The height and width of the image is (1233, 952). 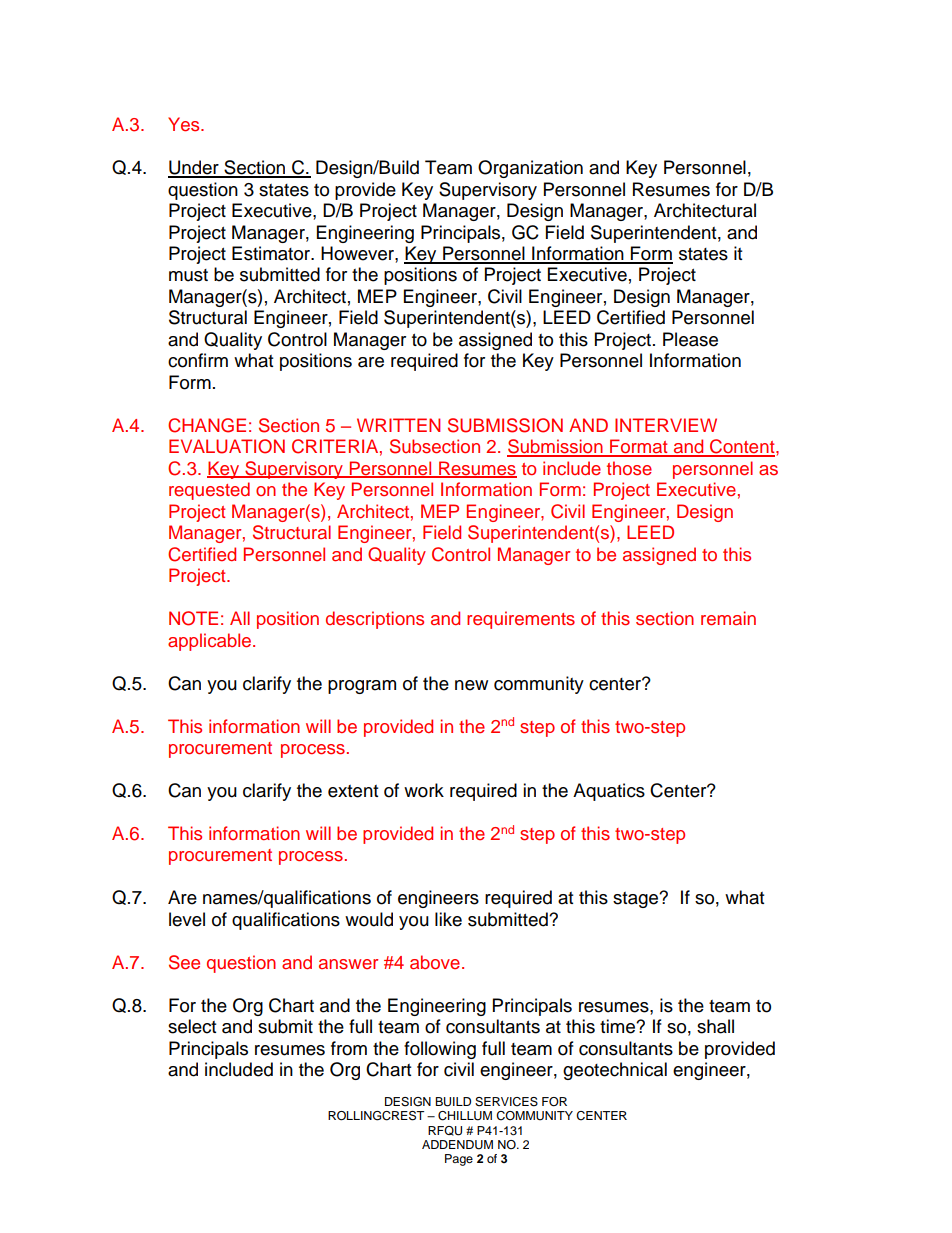 I want to click on applicable, so click(x=211, y=642).
